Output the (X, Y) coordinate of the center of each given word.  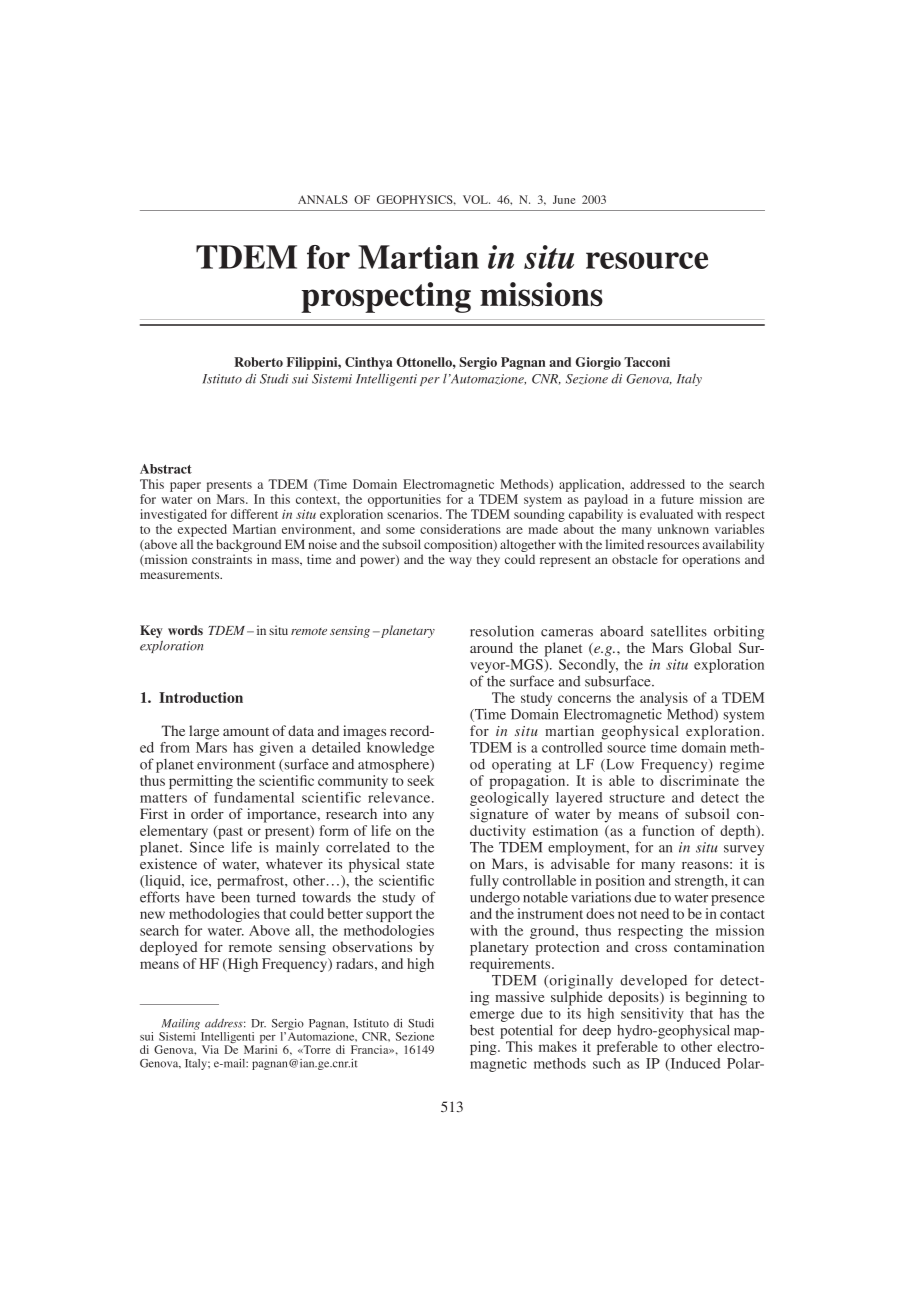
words (185, 630)
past (230, 833)
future (677, 499)
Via (210, 1049)
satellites (679, 631)
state (420, 864)
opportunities (404, 500)
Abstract (166, 469)
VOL (476, 199)
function (669, 830)
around (491, 647)
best (482, 1030)
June (564, 199)
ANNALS (323, 199)
